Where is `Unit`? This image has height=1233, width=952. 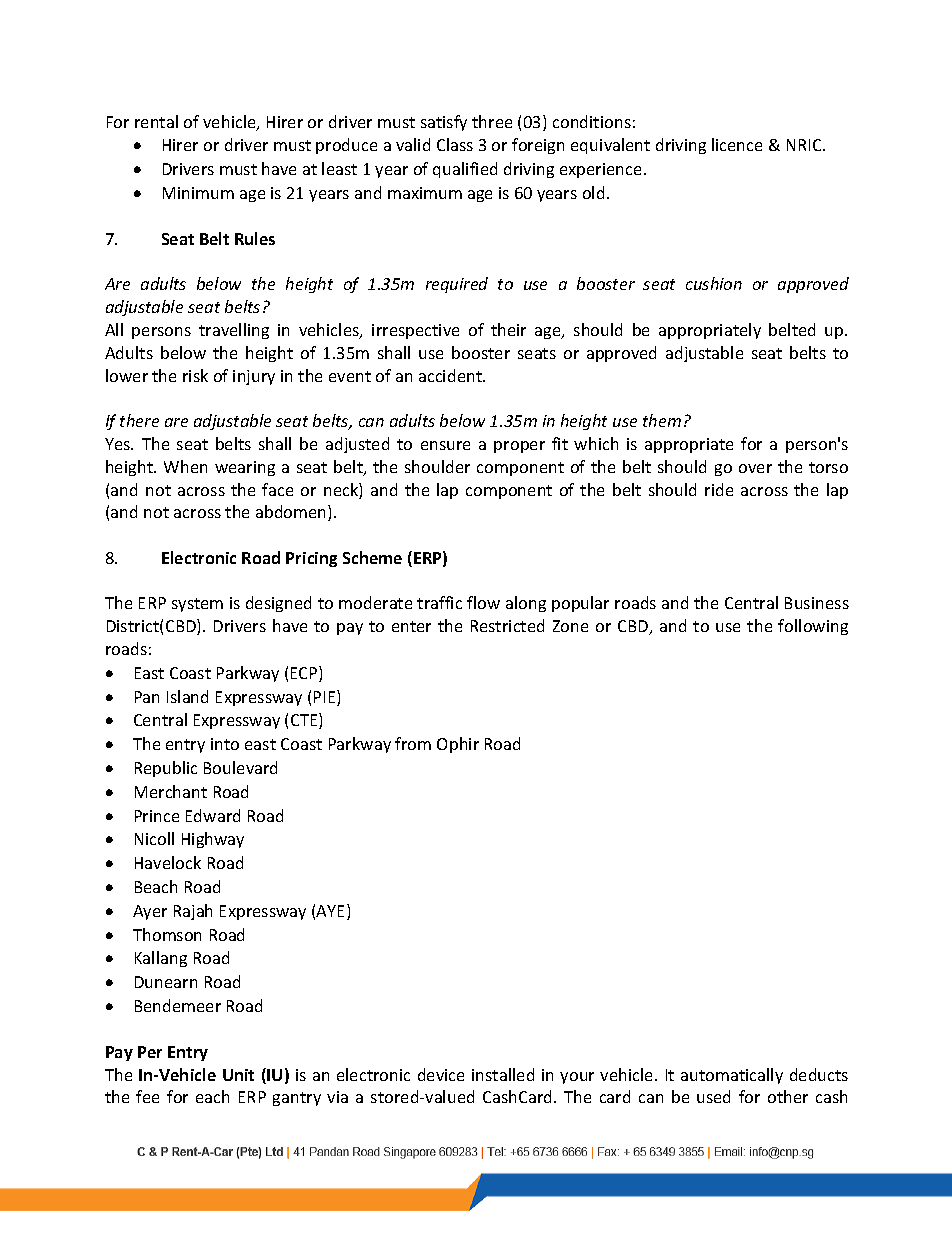
Unit is located at coordinates (238, 1075).
